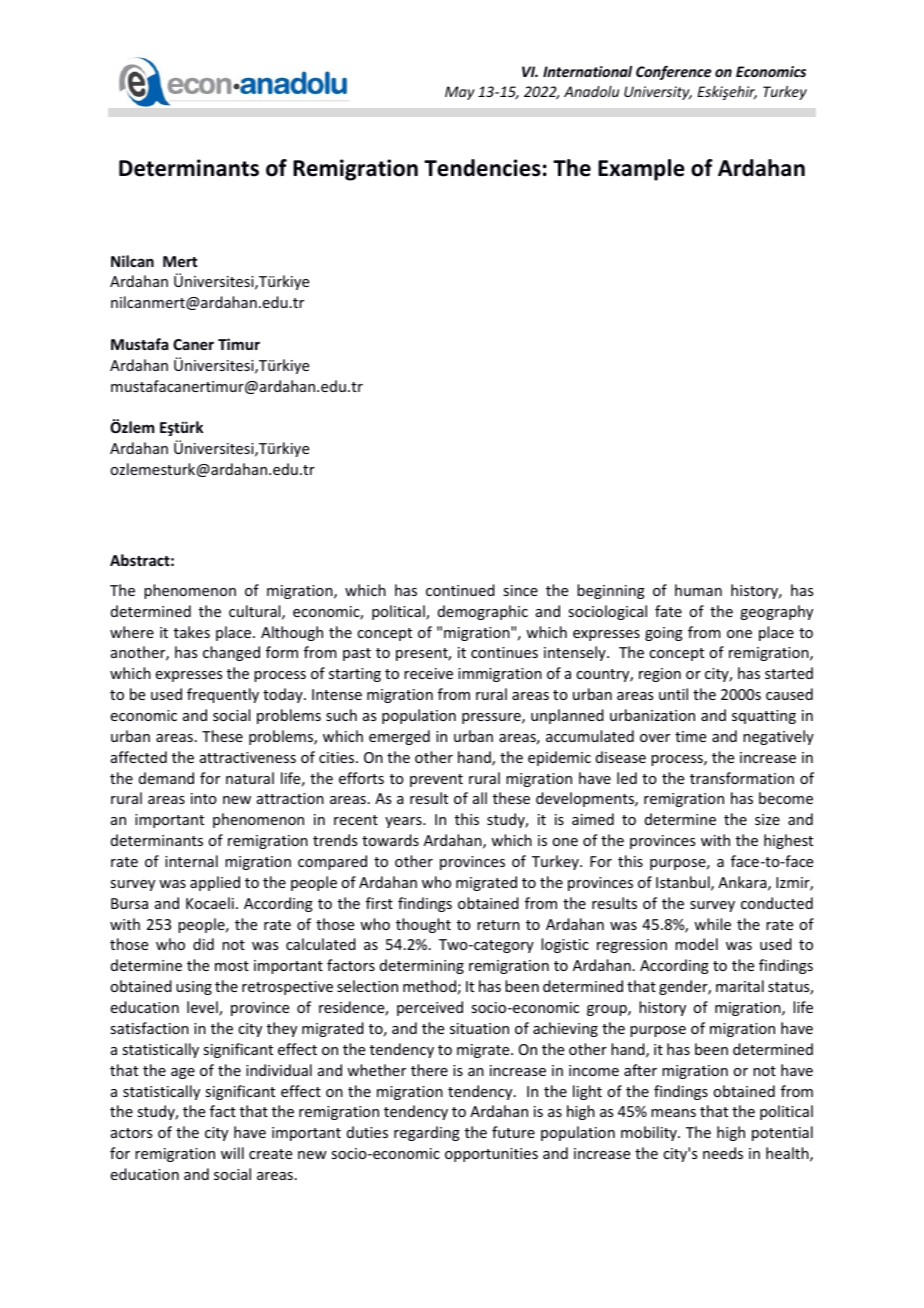 This image has height=1308, width=924. I want to click on means, so click(673, 1113).
